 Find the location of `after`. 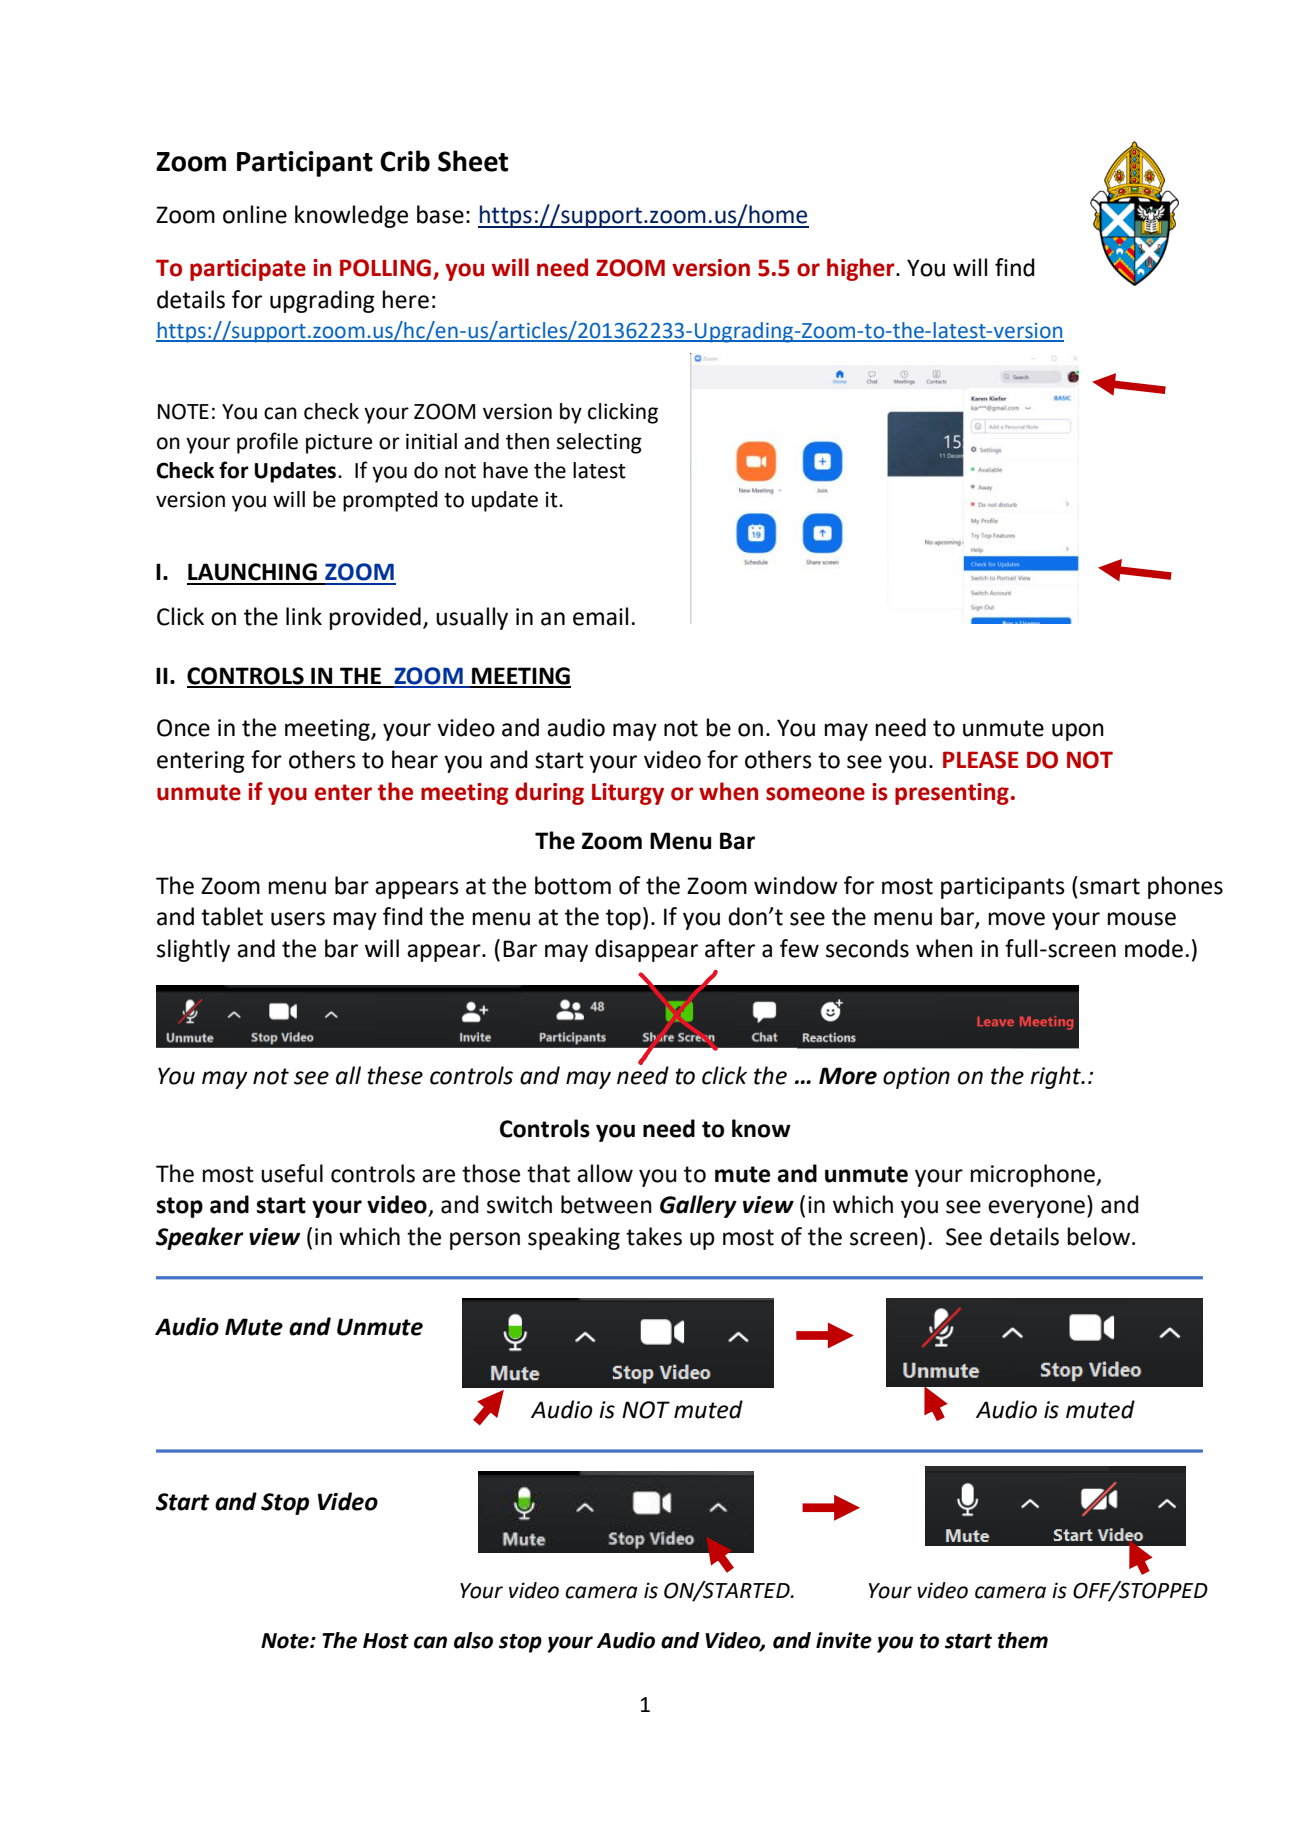

after is located at coordinates (730, 948).
